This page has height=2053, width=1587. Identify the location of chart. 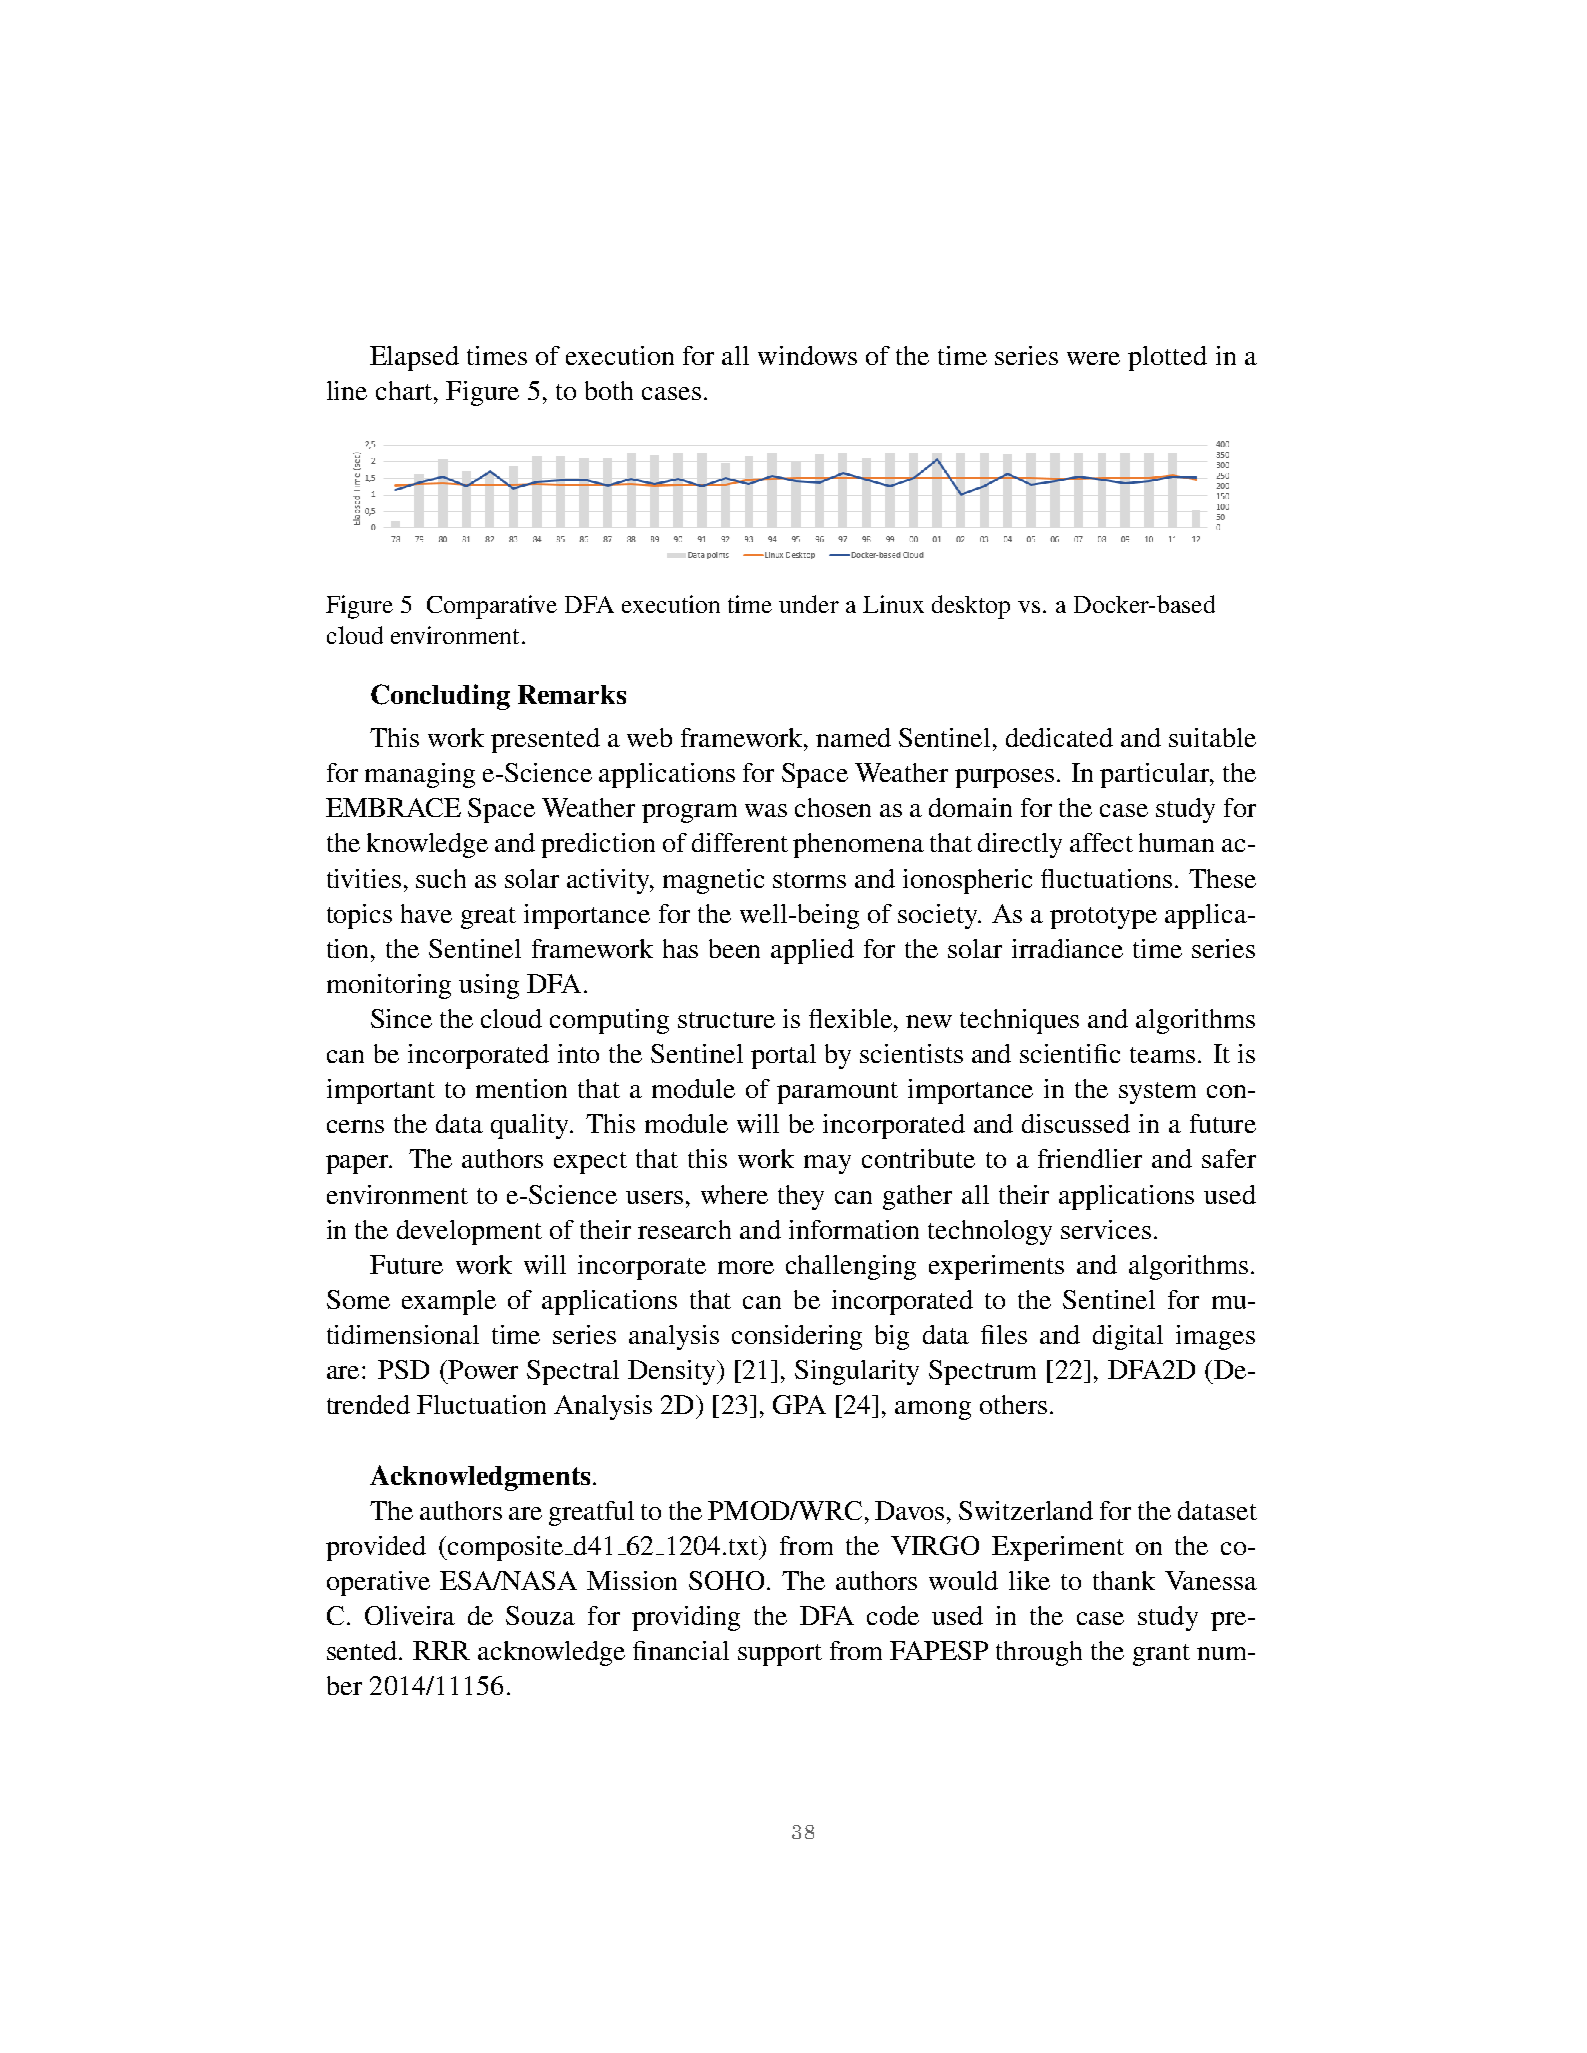
(405, 390).
